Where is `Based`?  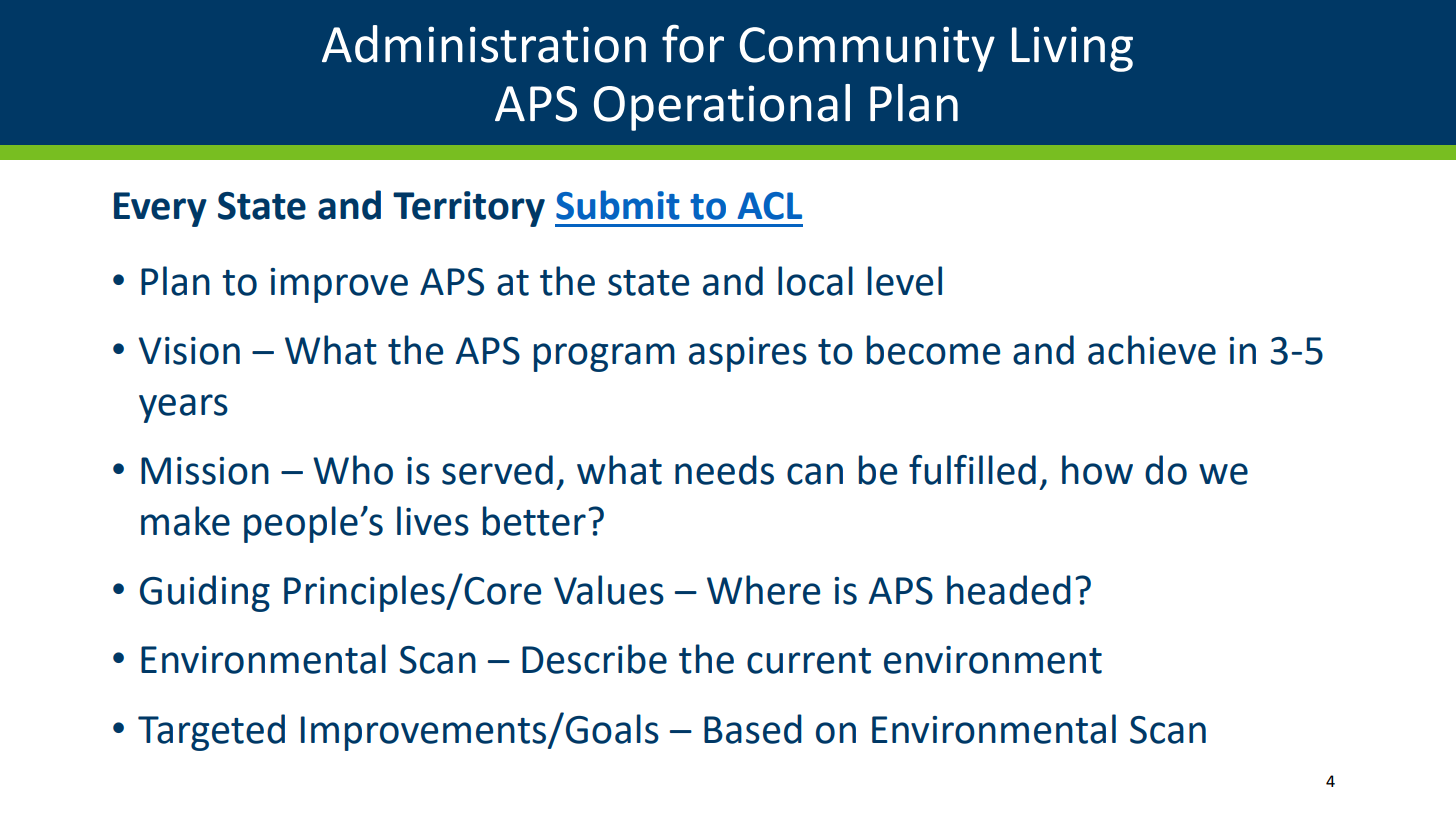 Based is located at coordinates (753, 729).
